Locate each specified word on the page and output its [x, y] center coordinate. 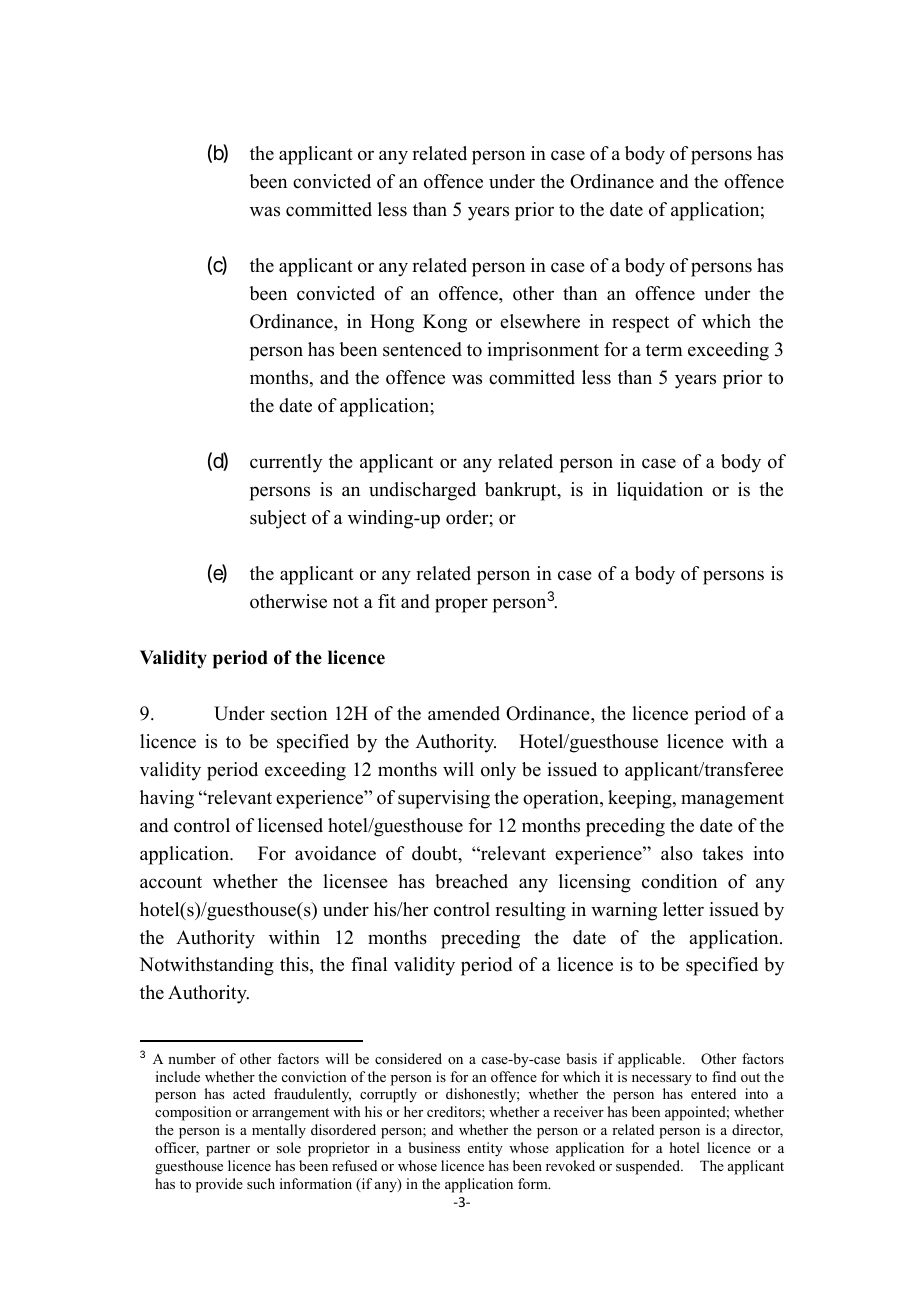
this [295, 965]
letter [683, 909]
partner [228, 1150]
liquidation [660, 491]
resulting [530, 911]
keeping [641, 799]
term [664, 350]
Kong [445, 323]
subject [278, 519]
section [299, 713]
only [498, 771]
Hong [392, 323]
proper [461, 605]
